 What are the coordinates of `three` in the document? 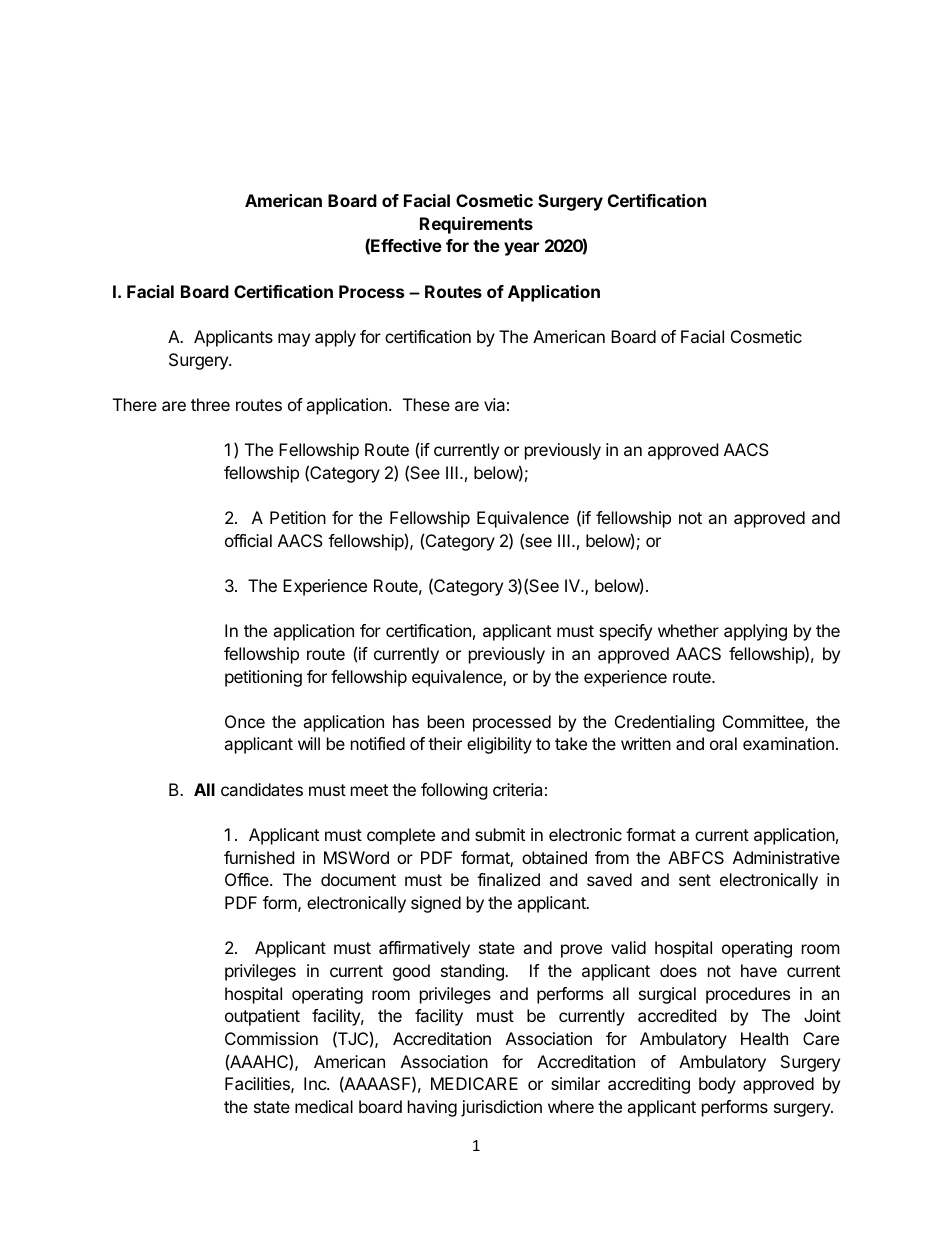 It's located at (210, 404).
